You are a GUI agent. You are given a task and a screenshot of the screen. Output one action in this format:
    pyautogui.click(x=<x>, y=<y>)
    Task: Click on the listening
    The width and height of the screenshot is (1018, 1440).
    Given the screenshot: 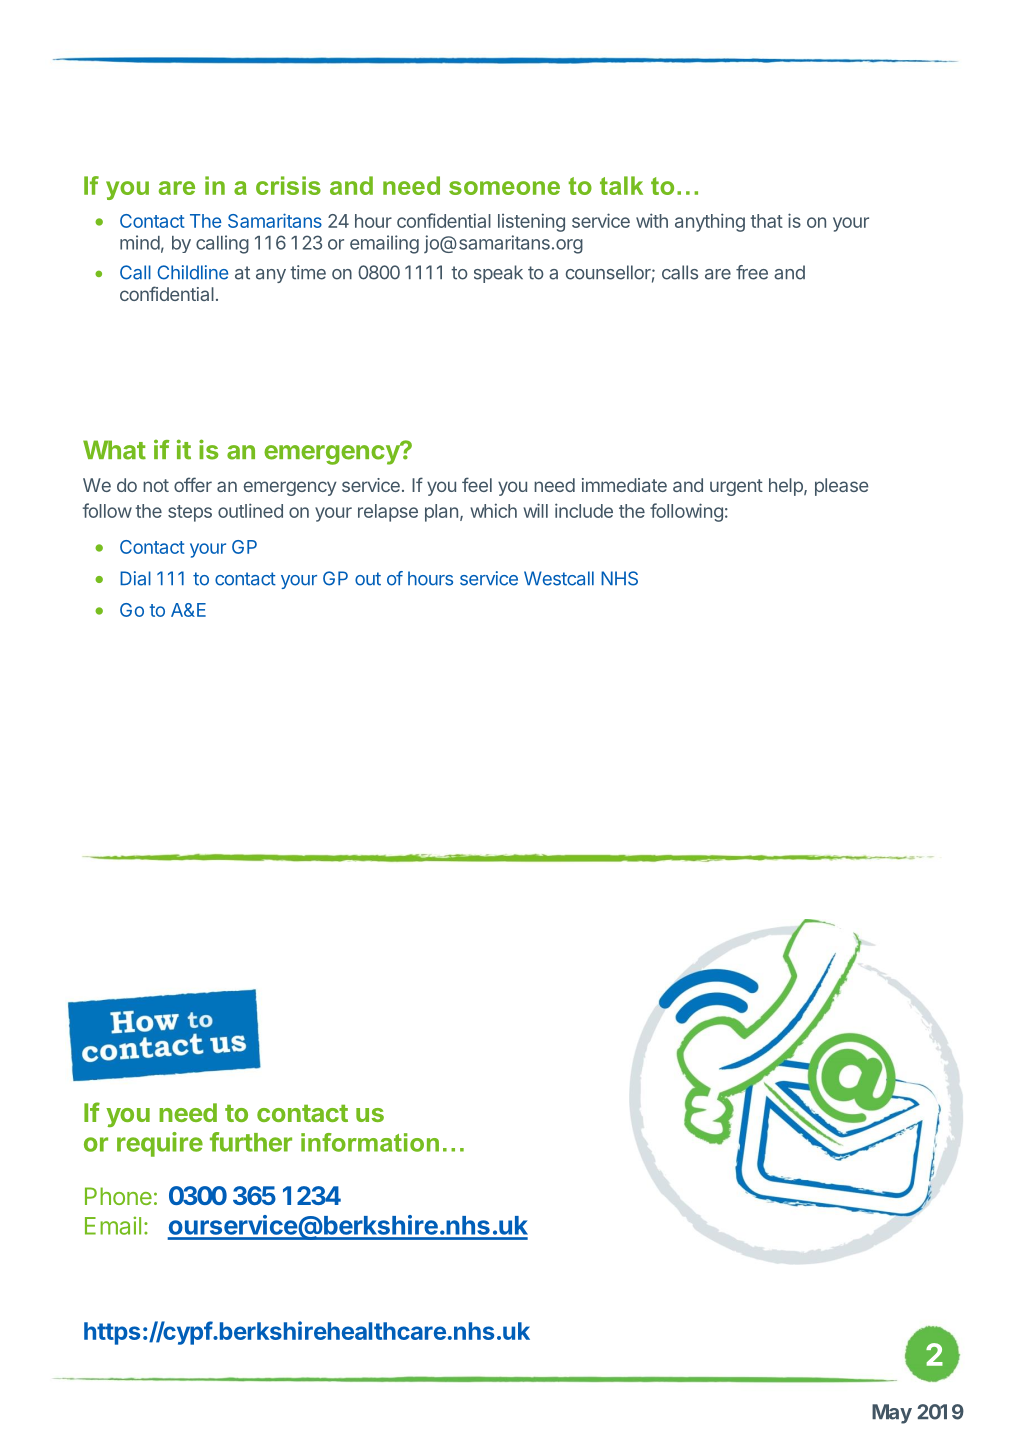 What is the action you would take?
    pyautogui.click(x=531, y=222)
